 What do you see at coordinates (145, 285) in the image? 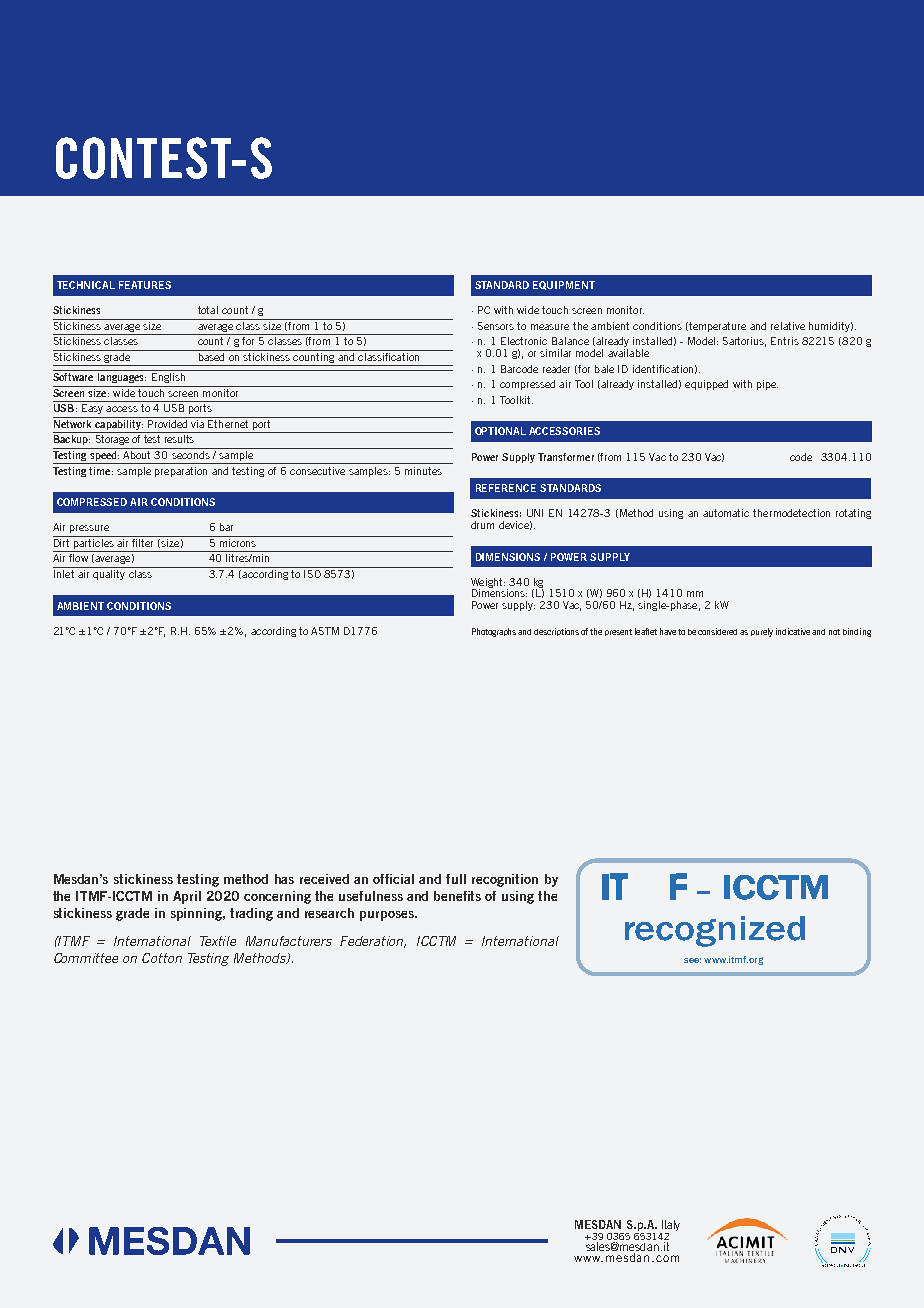
I see `FEATURES` at bounding box center [145, 285].
